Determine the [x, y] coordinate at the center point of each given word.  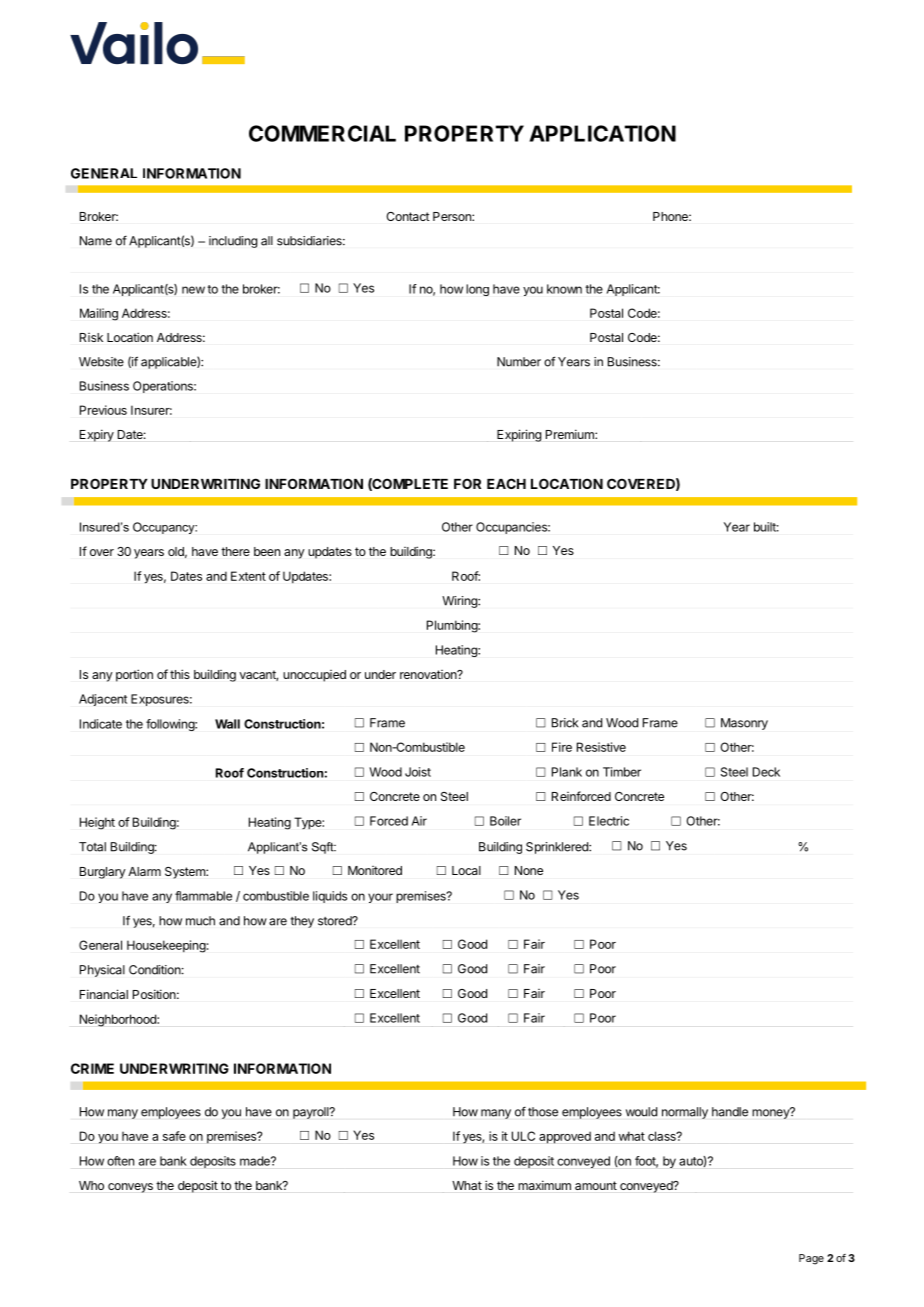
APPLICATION [602, 133]
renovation [429, 674]
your [380, 898]
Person [453, 216]
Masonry [744, 724]
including [233, 242]
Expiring [519, 435]
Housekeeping [166, 946]
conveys [130, 1188]
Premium [571, 434]
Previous [103, 410]
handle [730, 1112]
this [180, 674]
